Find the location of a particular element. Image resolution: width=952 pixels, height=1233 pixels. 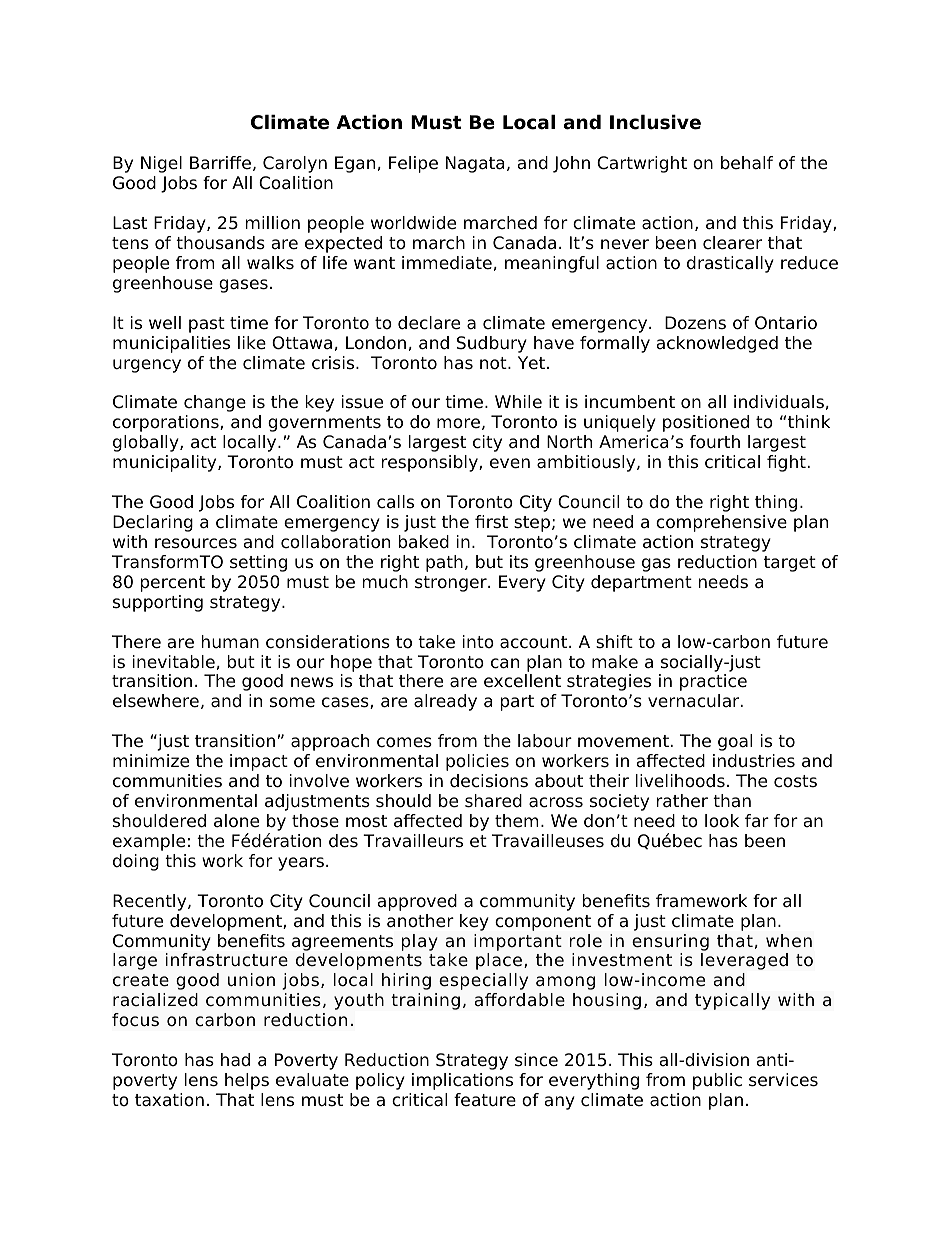

municipality is located at coordinates (166, 463).
